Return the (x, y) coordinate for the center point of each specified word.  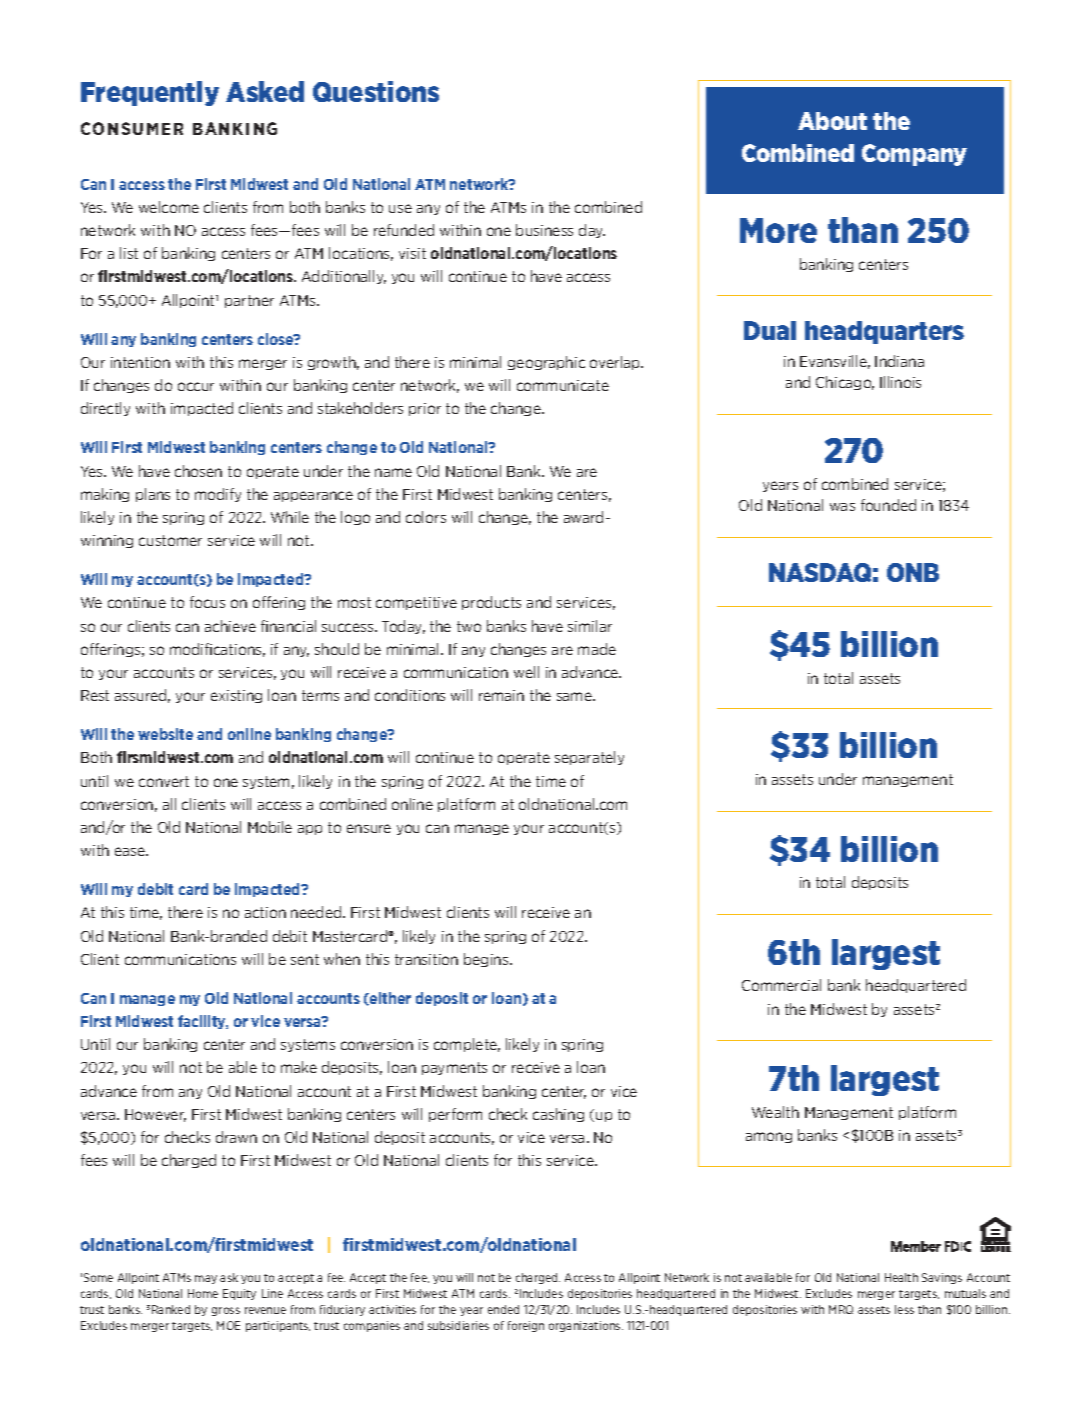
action (265, 912)
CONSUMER (132, 128)
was (842, 507)
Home (203, 1293)
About (832, 121)
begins (487, 960)
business (544, 230)
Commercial (781, 985)
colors (426, 517)
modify (218, 495)
